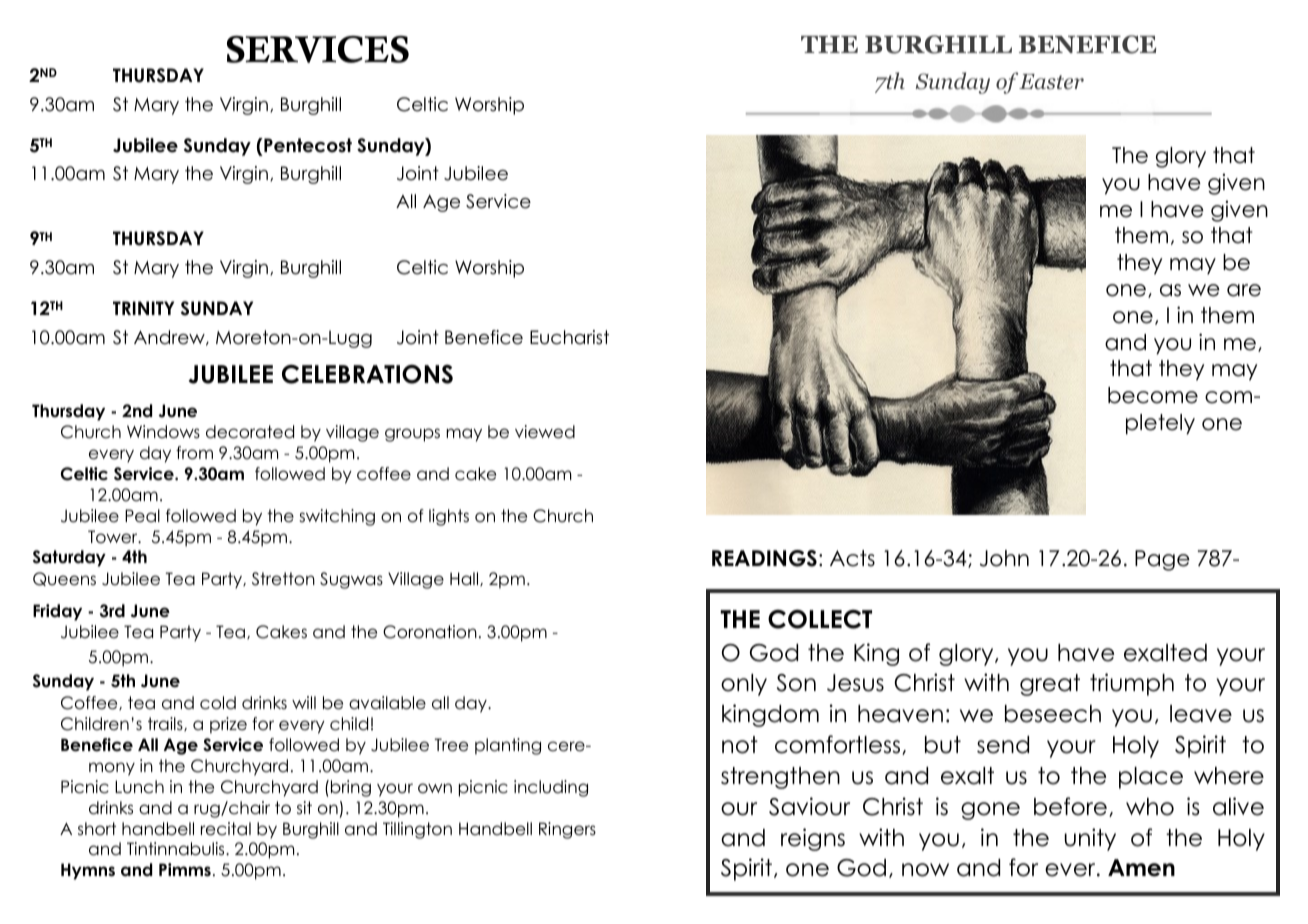 This page has width=1308, height=924. What do you see at coordinates (226, 829) in the page?
I see `recital` at bounding box center [226, 829].
